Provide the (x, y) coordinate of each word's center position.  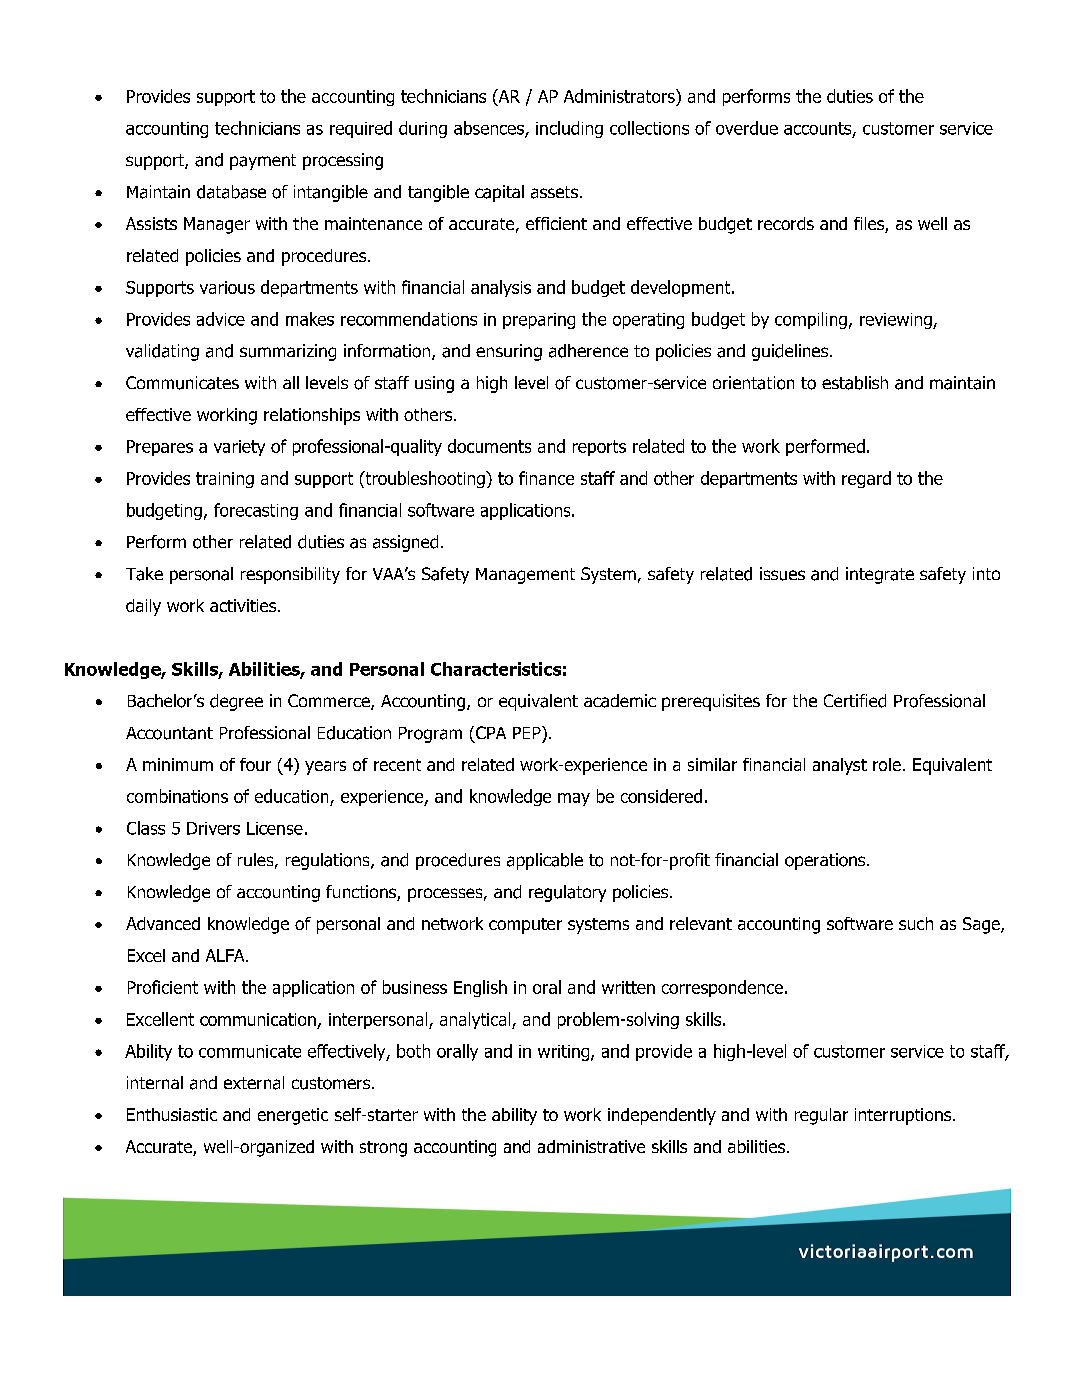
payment (263, 162)
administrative (591, 1146)
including (569, 129)
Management (525, 576)
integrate (880, 575)
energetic (293, 1116)
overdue (747, 128)
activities (244, 605)
